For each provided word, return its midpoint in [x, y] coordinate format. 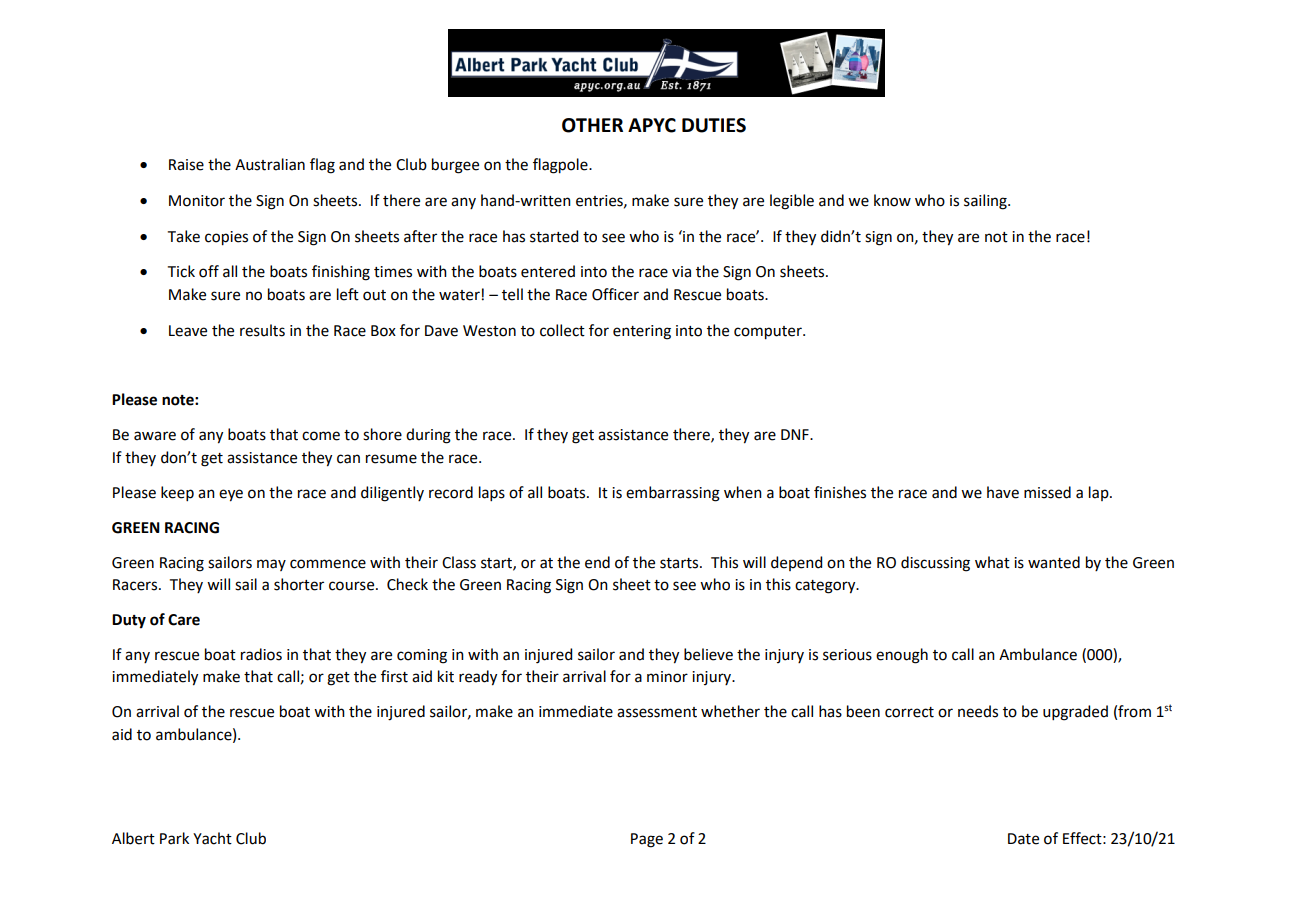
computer [769, 333]
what [992, 562]
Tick [181, 271]
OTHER [592, 125]
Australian [270, 164]
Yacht [212, 838]
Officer [615, 294]
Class [459, 562]
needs [978, 711]
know [892, 200]
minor [667, 677]
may [271, 565]
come [321, 436]
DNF [796, 434]
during [428, 436]
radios [261, 654]
